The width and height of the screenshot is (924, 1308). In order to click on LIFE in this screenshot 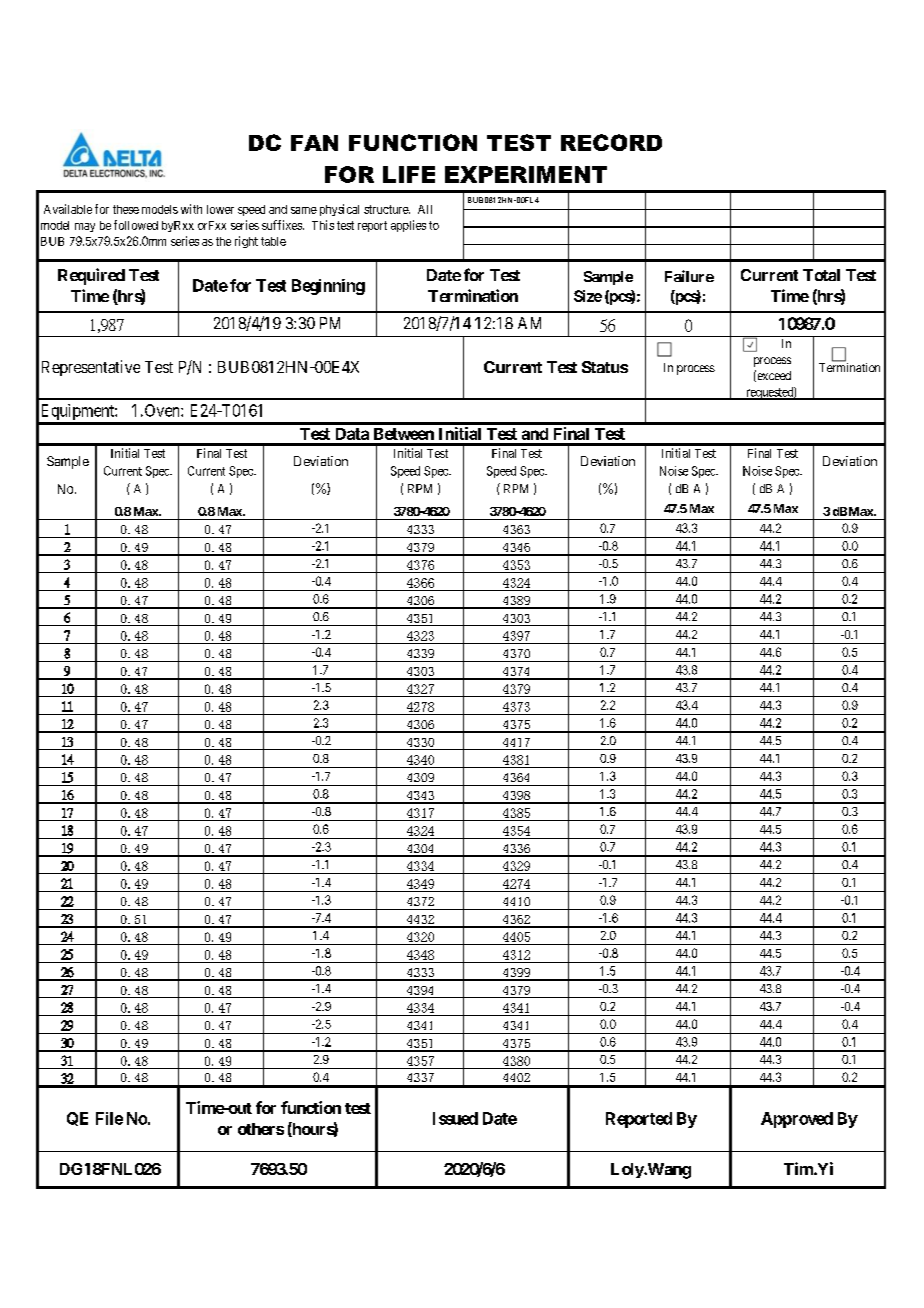, I will do `click(409, 174)`.
